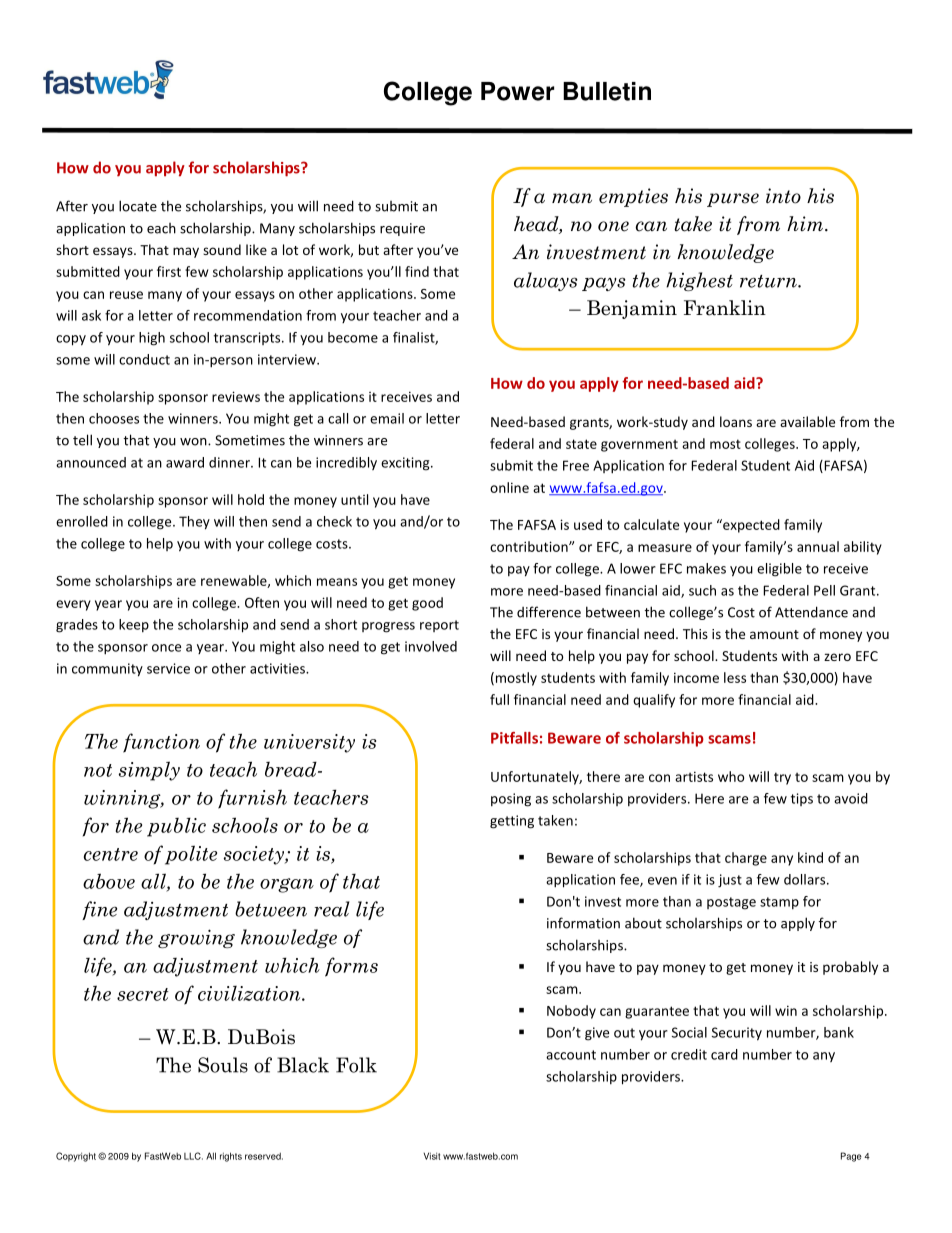  I want to click on keep, so click(134, 625).
